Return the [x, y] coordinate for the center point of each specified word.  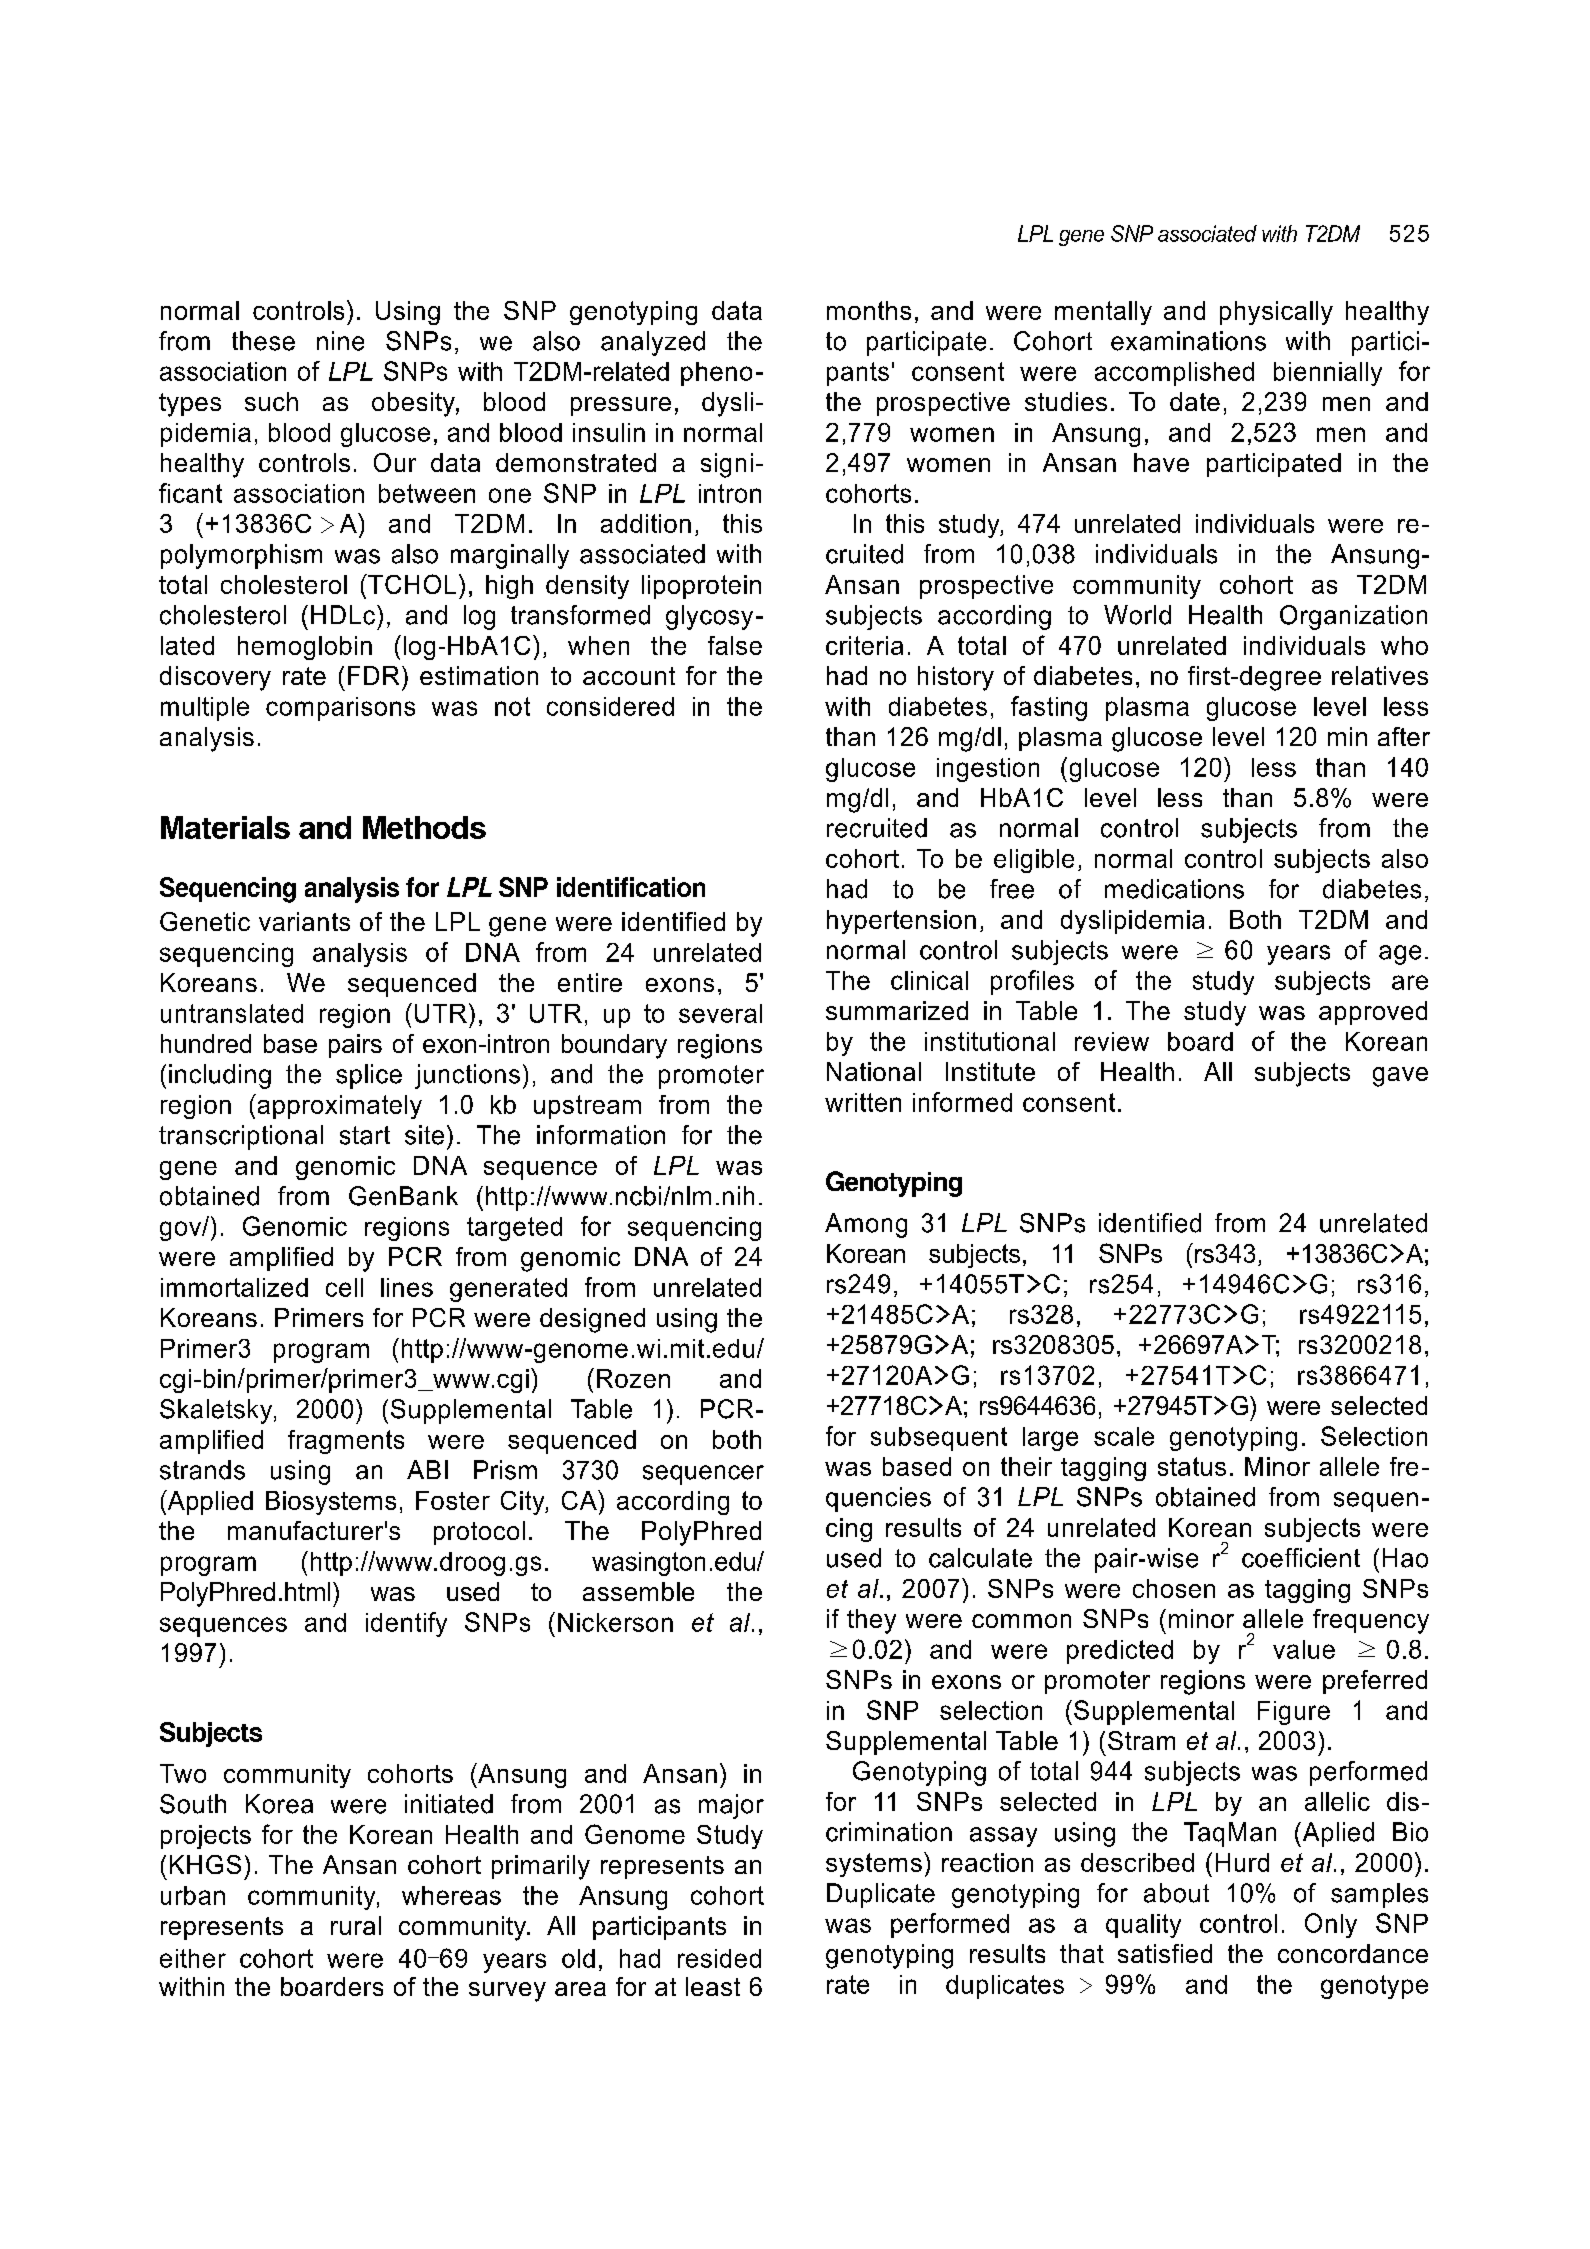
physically [1276, 313]
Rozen [633, 1378]
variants [304, 921]
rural [356, 1925]
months [869, 310]
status [1192, 1466]
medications [1174, 889]
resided [719, 1958]
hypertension [901, 922]
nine [340, 341]
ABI [427, 1469]
